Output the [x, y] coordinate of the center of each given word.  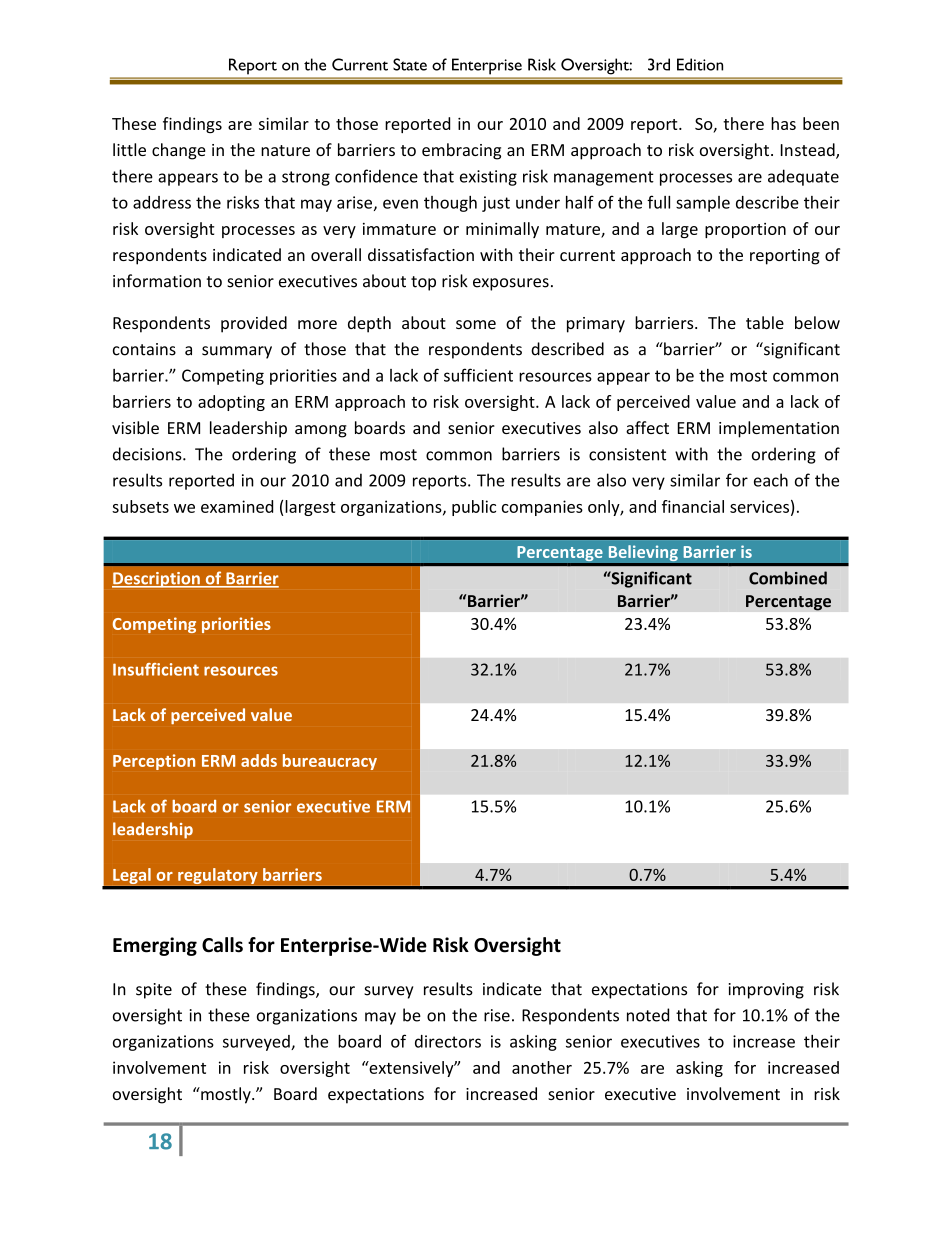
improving [766, 991]
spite [154, 991]
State [410, 64]
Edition [700, 64]
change [179, 151]
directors [448, 1041]
